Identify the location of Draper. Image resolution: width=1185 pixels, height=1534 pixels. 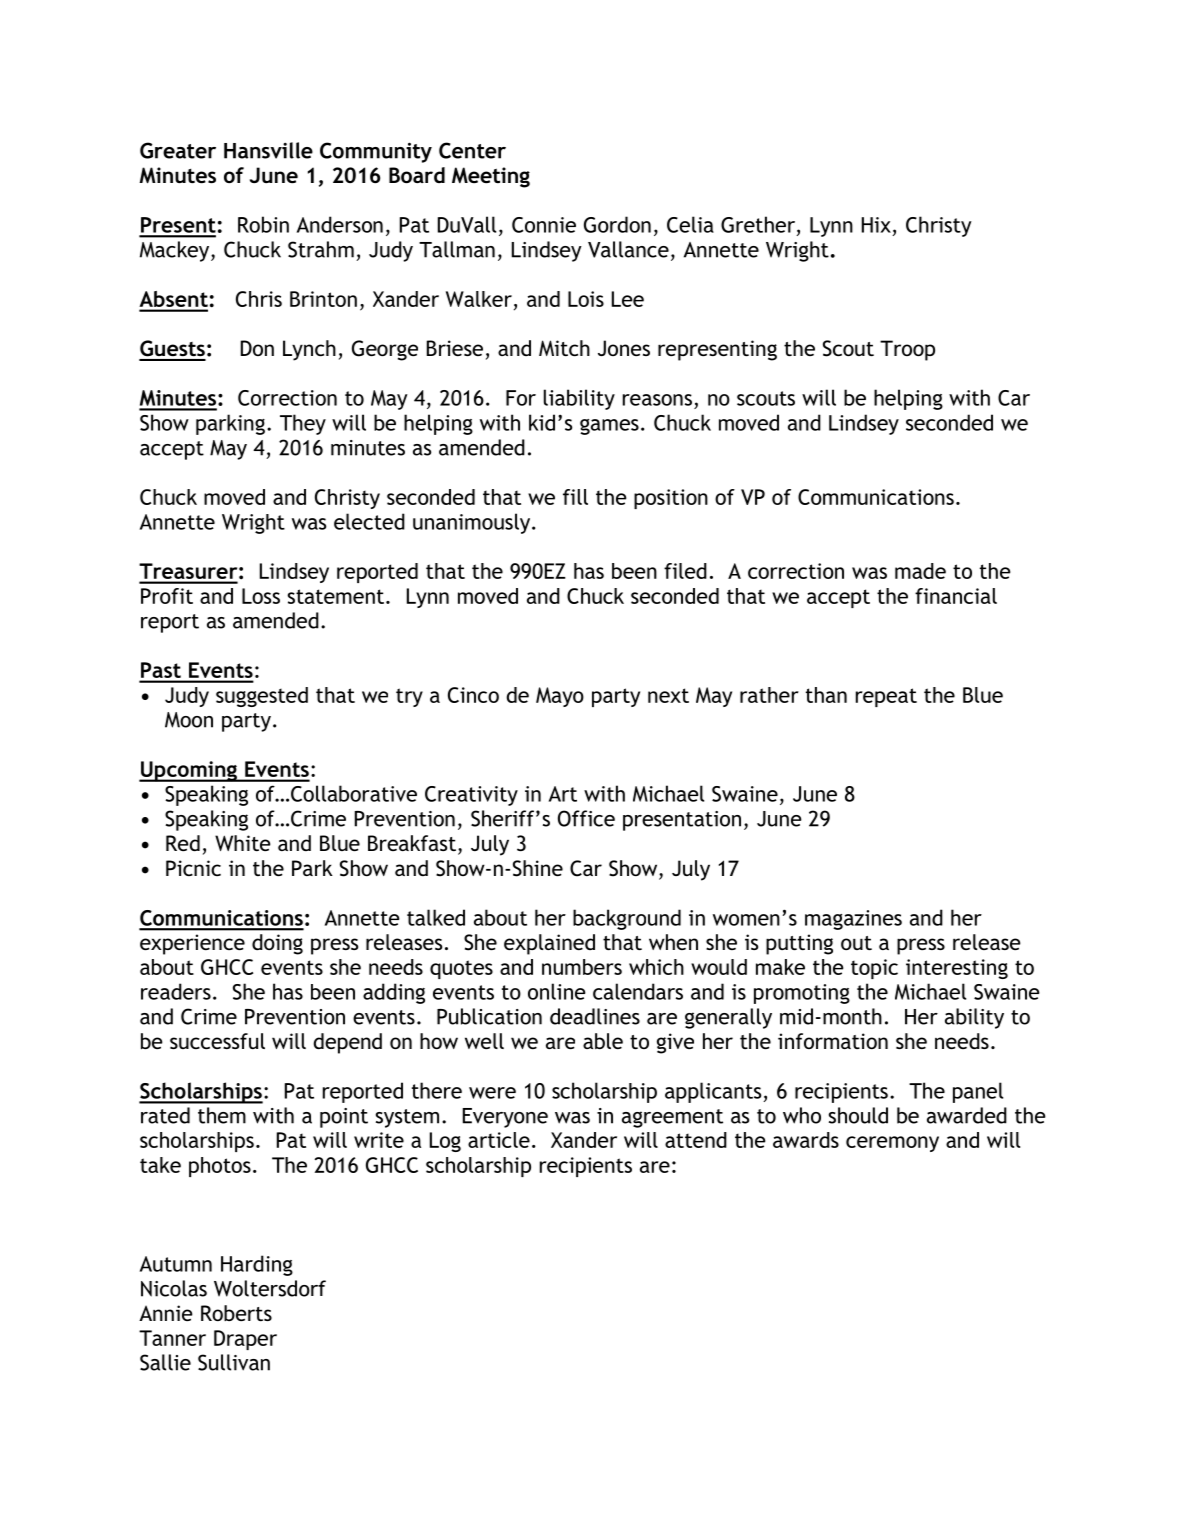
(245, 1340).
